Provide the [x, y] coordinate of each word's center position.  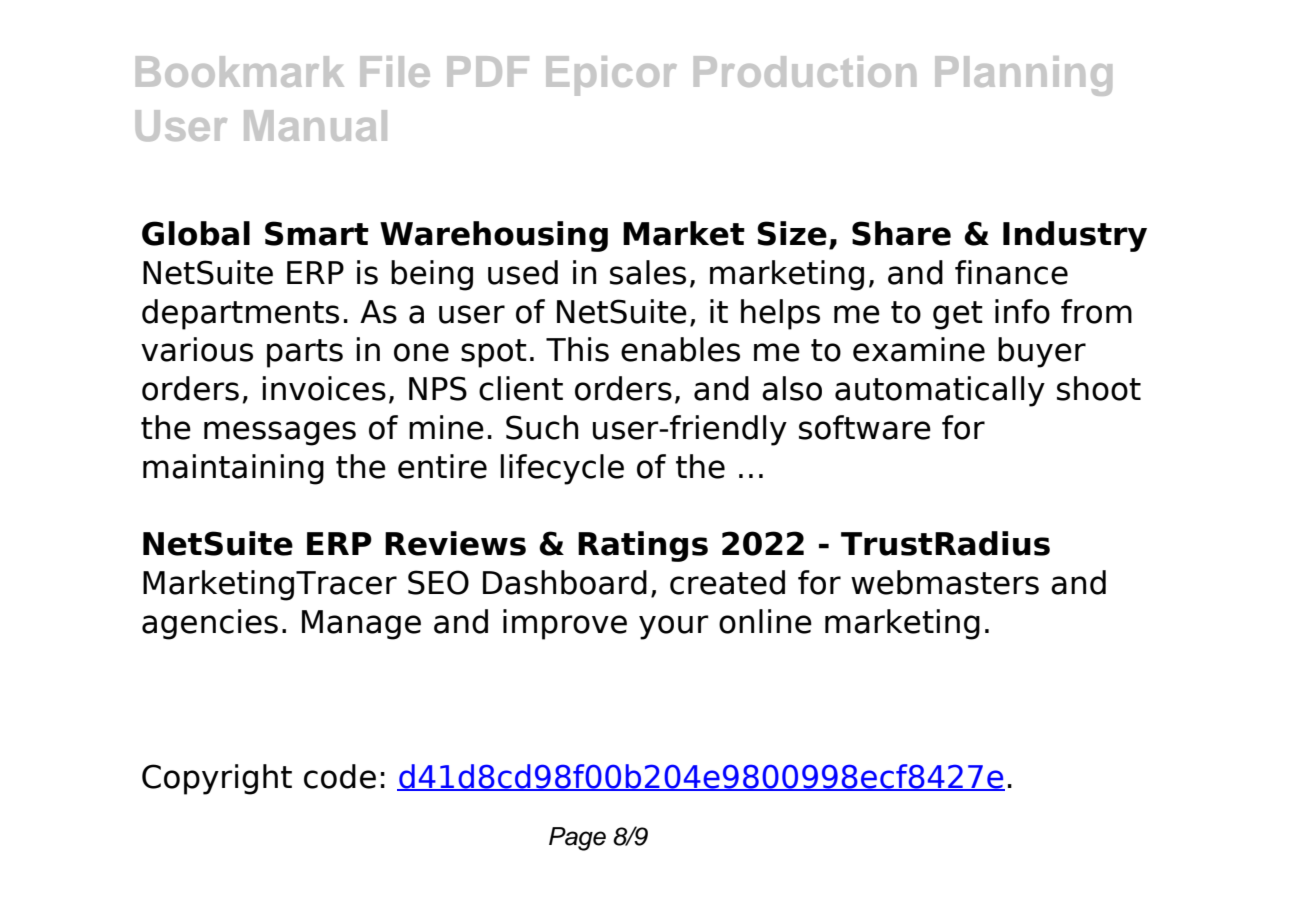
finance [1011, 272]
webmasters [945, 582]
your [674, 627]
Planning [1023, 76]
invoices [324, 388]
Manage [361, 625]
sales [648, 272]
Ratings [643, 546]
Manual [315, 125]
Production [805, 71]
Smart [317, 233]
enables [680, 349]
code [340, 776]
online [765, 621]
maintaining [233, 469]
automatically [940, 391]
